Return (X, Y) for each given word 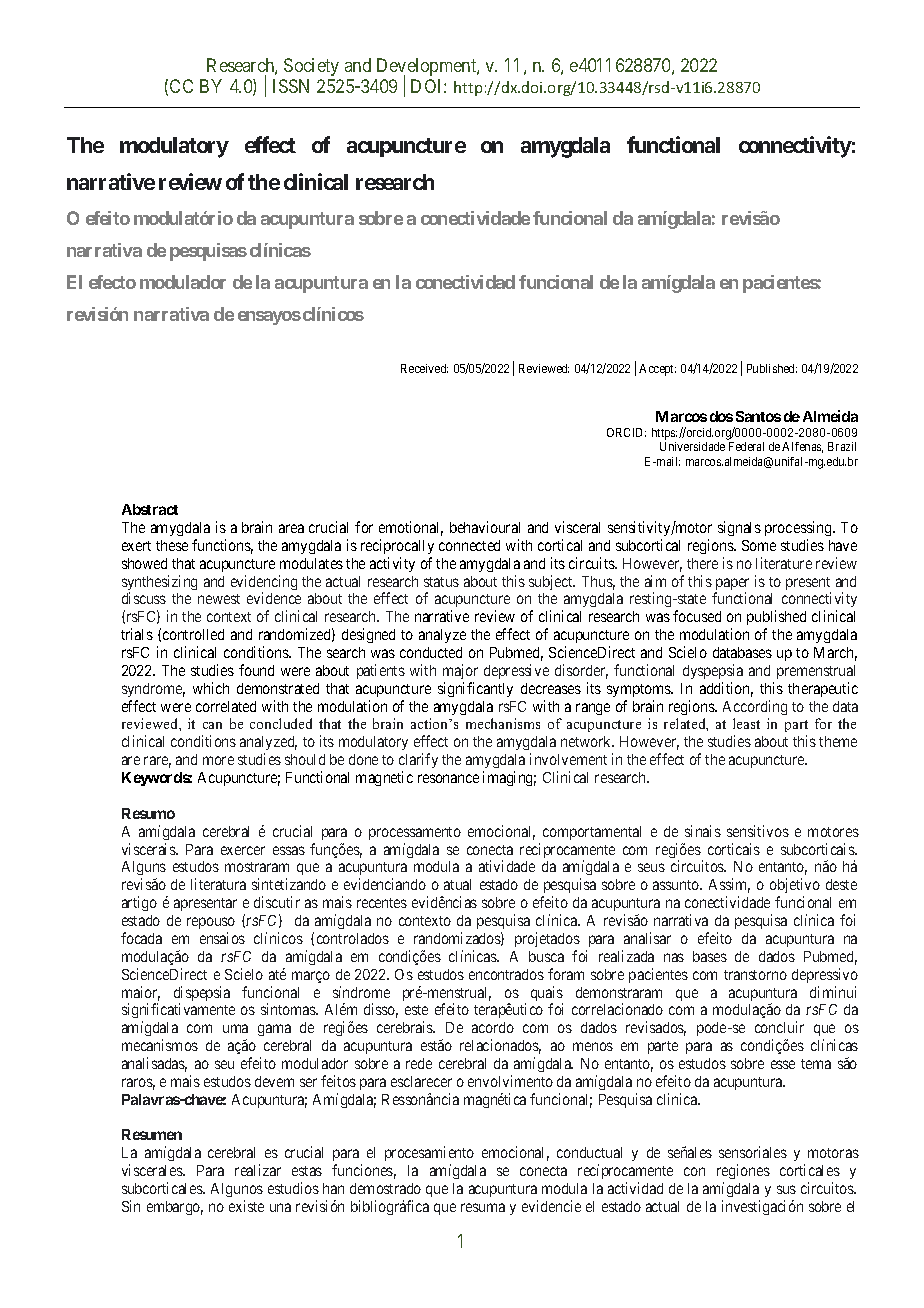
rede (419, 1063)
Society (311, 67)
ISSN (291, 86)
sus (786, 1189)
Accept (657, 370)
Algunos (237, 1190)
